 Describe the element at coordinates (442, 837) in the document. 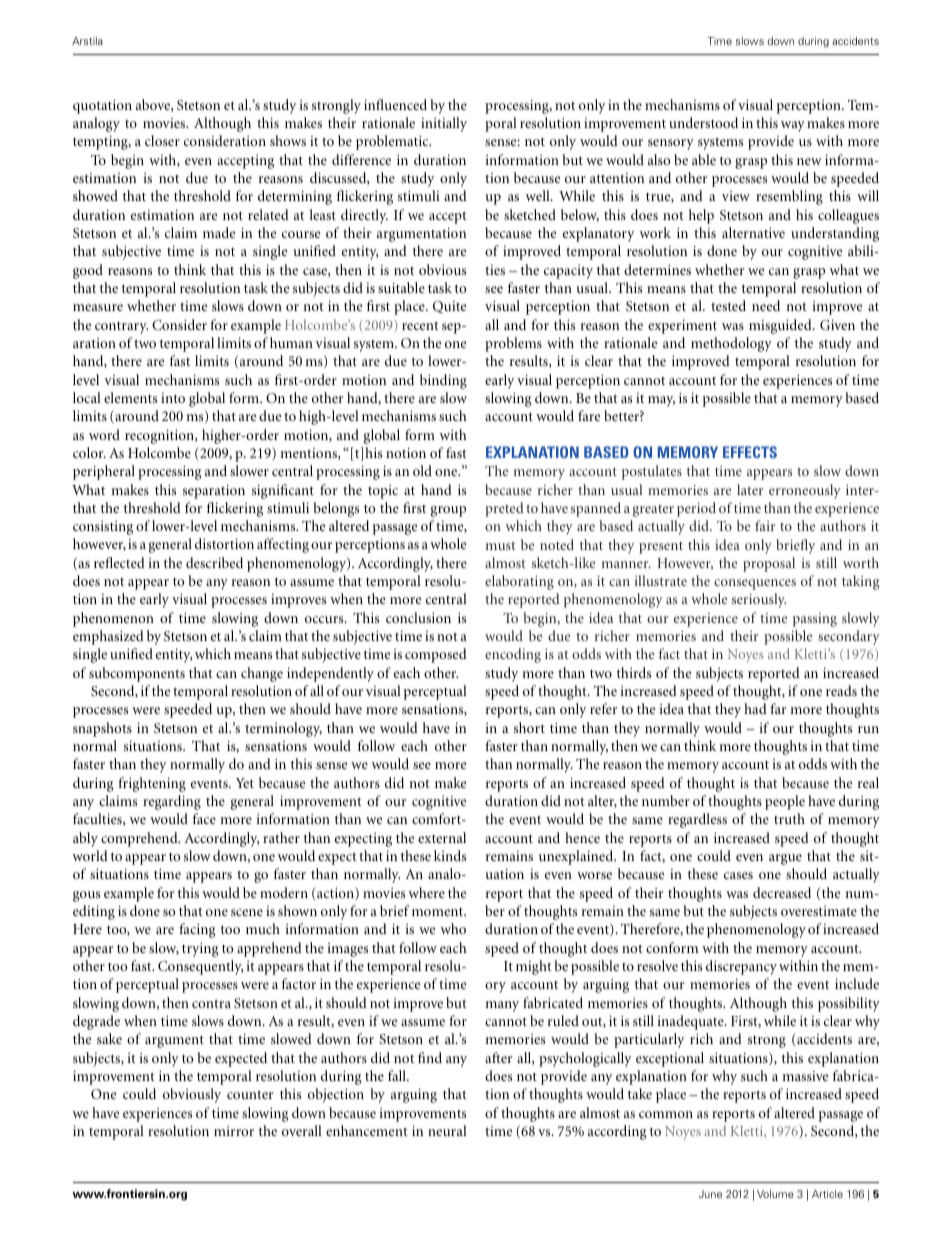

I see `external` at that location.
